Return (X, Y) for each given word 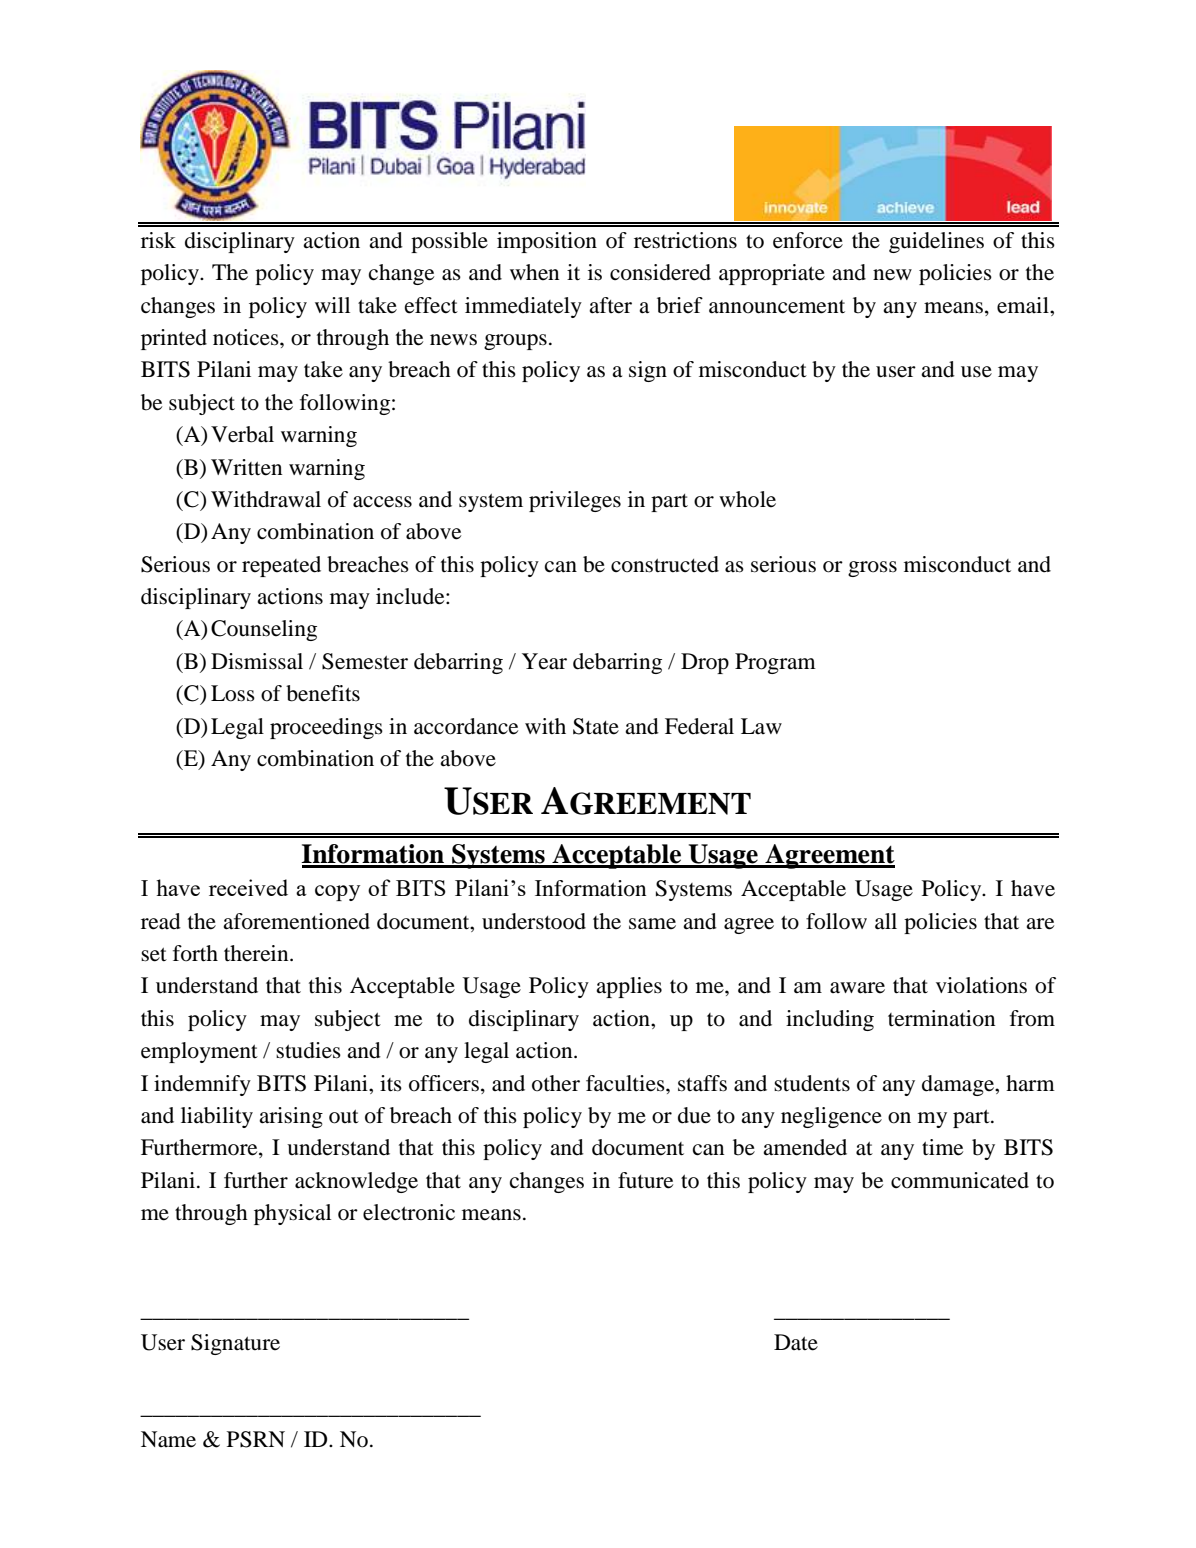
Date (796, 1342)
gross (872, 569)
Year (544, 661)
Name (168, 1439)
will (332, 305)
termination (941, 1018)
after (610, 305)
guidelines (936, 242)
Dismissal (257, 661)
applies (629, 987)
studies (308, 1050)
